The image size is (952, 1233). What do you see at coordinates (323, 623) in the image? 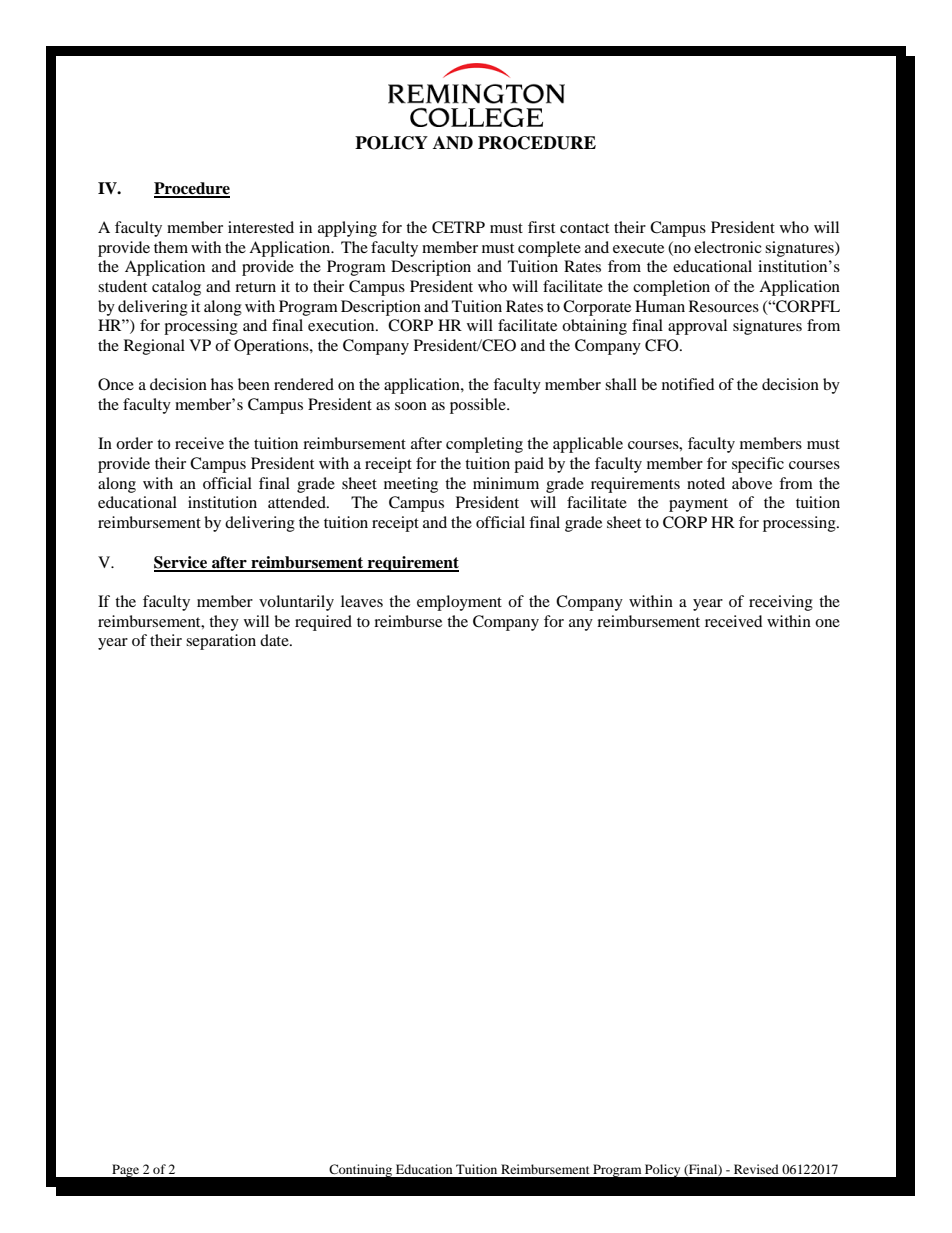
I see `required` at bounding box center [323, 623].
